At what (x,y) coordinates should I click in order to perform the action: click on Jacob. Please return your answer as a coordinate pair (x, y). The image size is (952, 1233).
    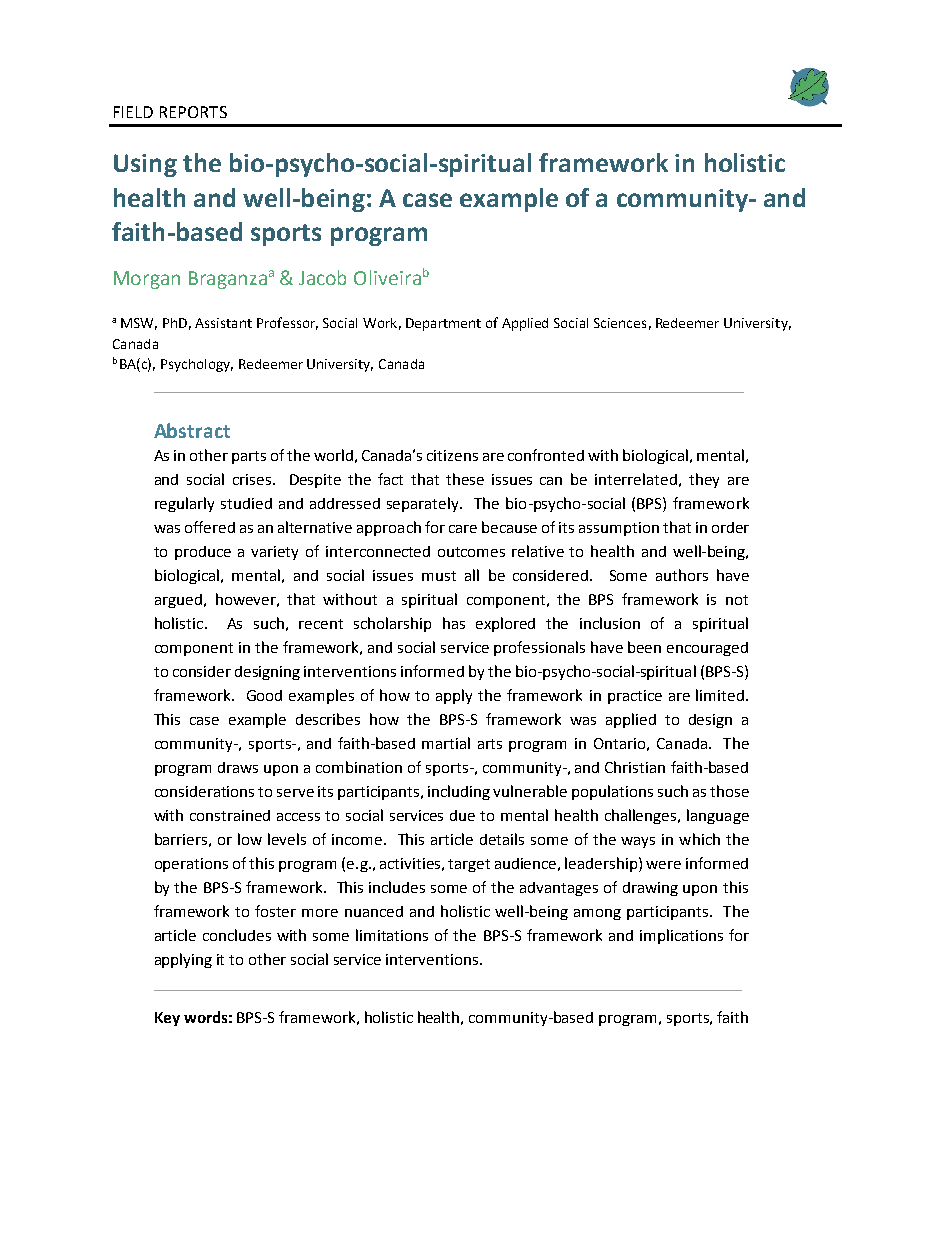
    Looking at the image, I should click on (322, 277).
